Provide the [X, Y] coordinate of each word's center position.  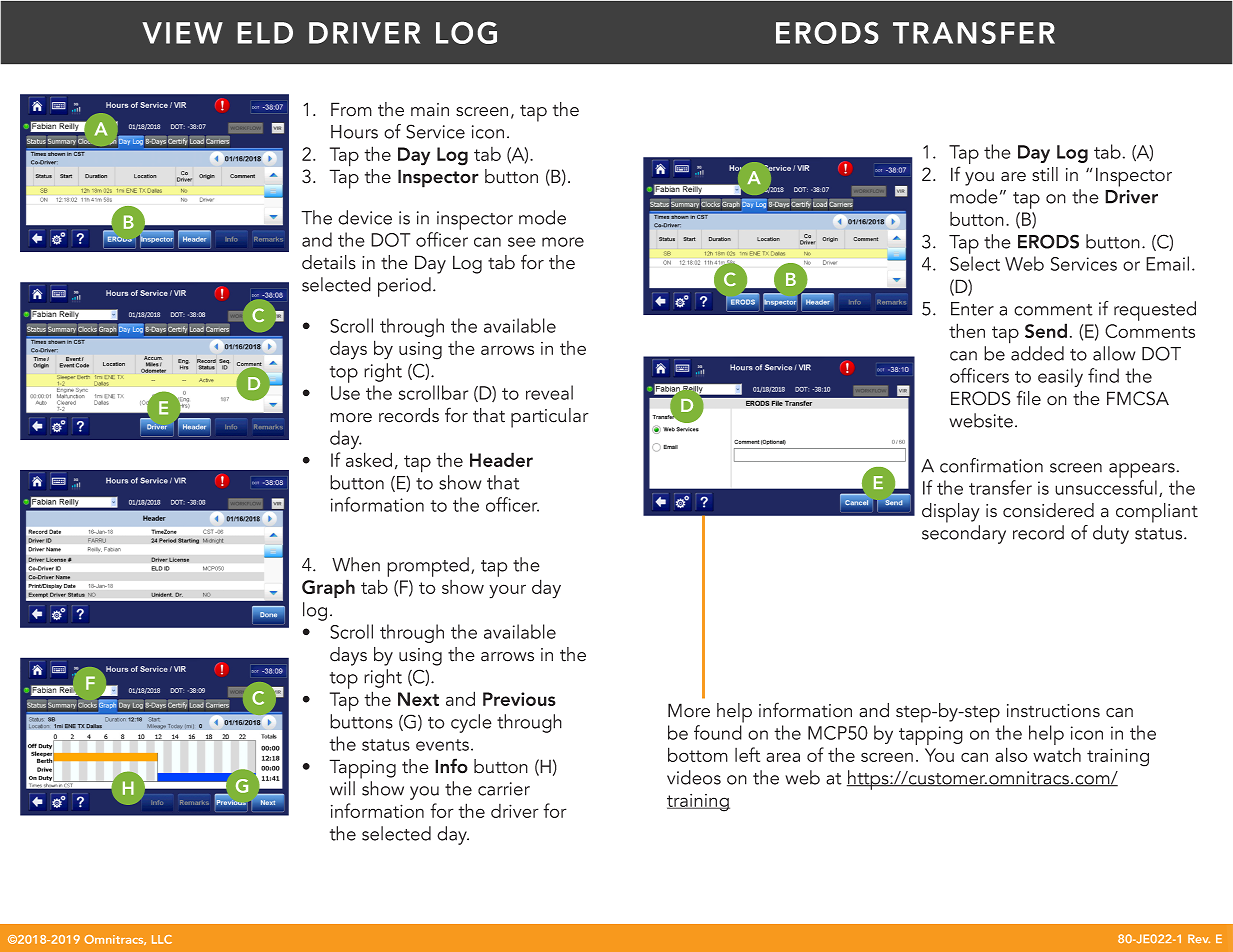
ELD [265, 33]
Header [501, 459]
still [1045, 174]
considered [1048, 510]
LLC [162, 939]
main [430, 110]
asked [369, 459]
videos [694, 777]
